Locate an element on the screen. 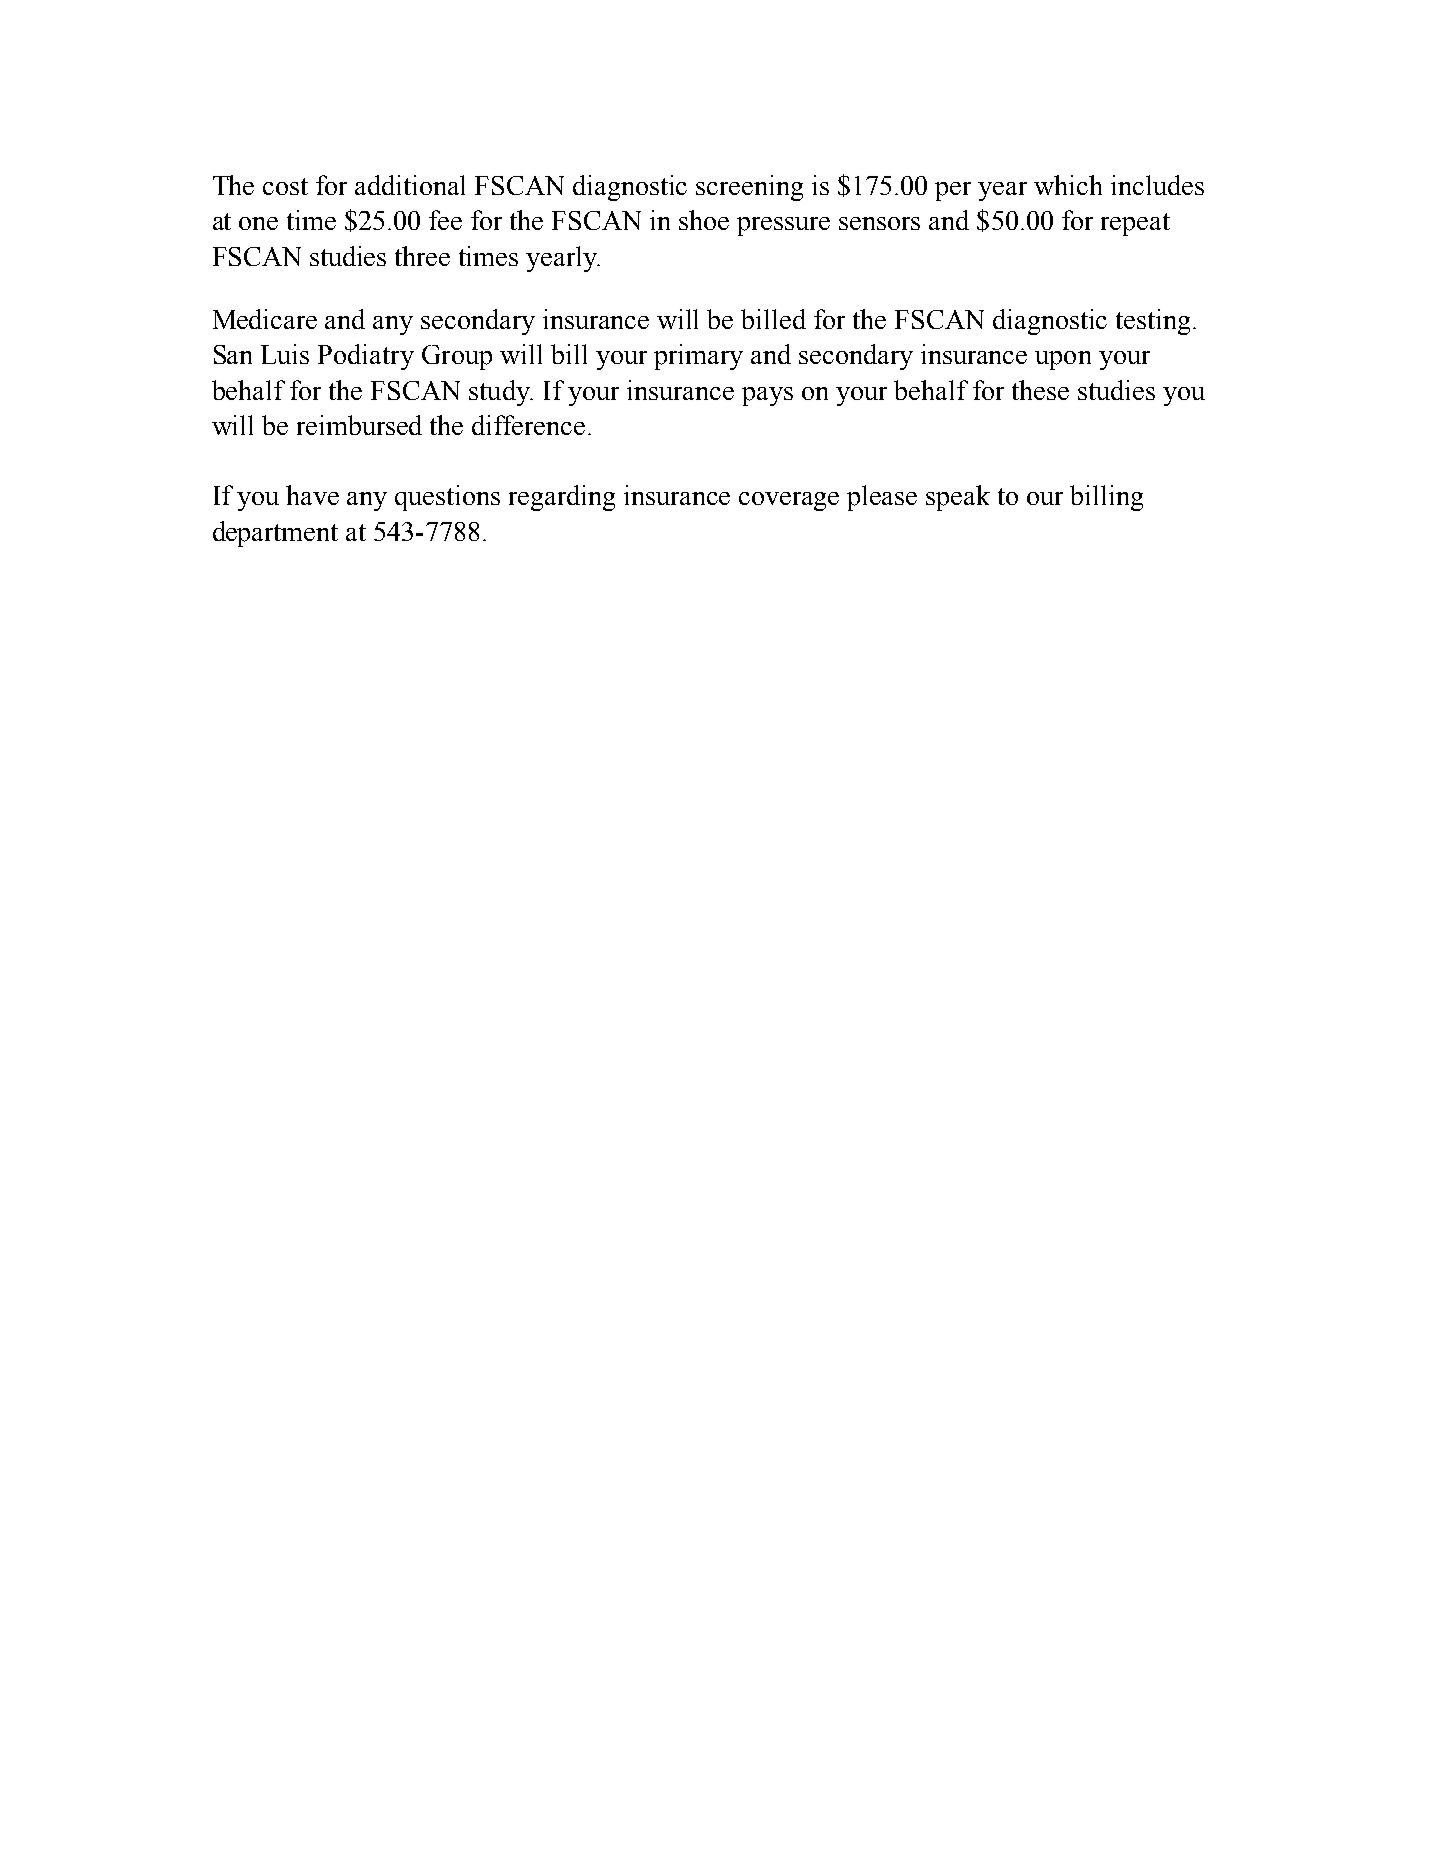 This screenshot has width=1439, height=1862. reimbursed is located at coordinates (359, 425).
